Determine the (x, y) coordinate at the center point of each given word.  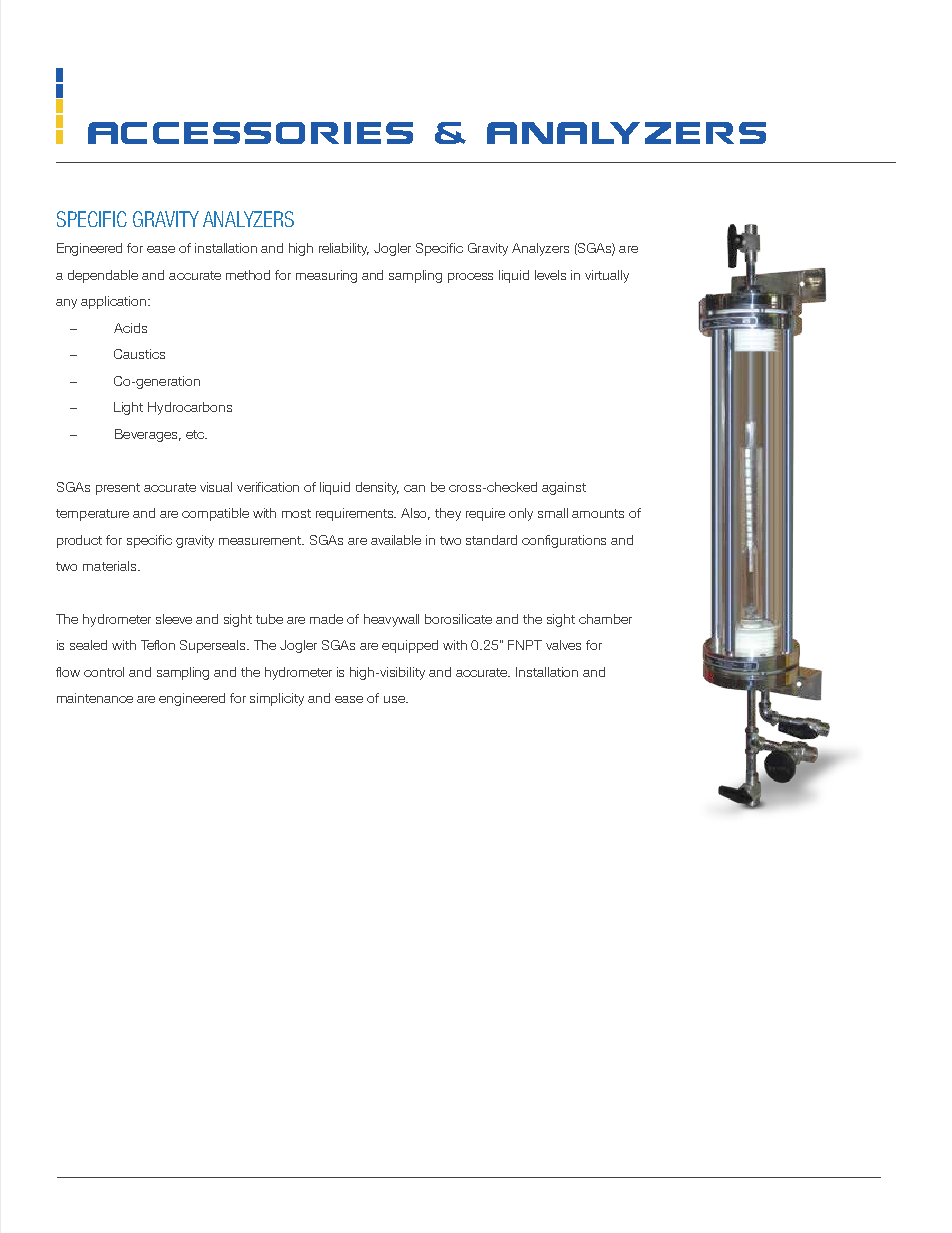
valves (563, 645)
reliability (344, 249)
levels (550, 275)
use (395, 699)
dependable (103, 276)
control (104, 672)
